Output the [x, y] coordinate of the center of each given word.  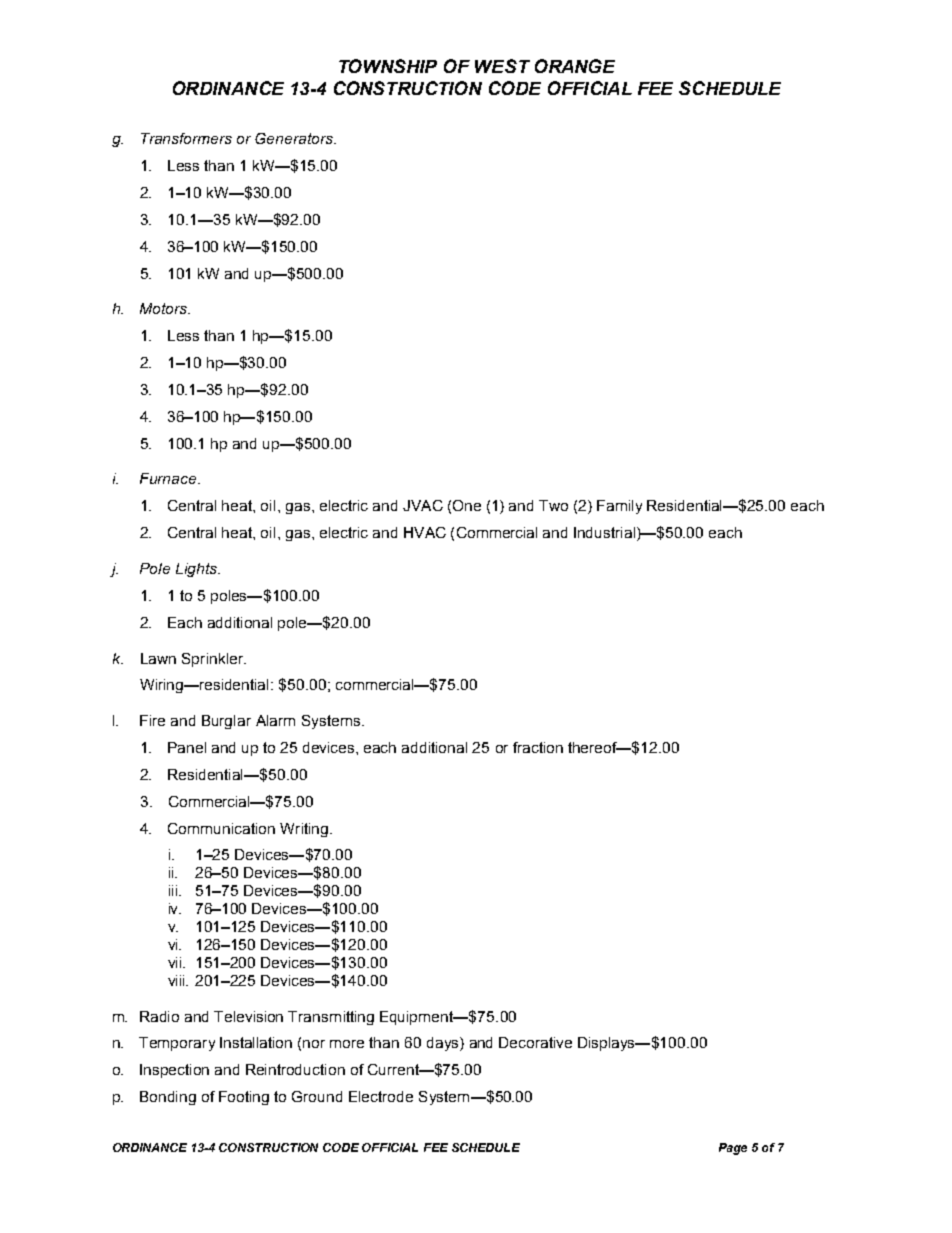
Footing [244, 1098]
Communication [221, 828]
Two [553, 505]
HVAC [425, 532]
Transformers [186, 138]
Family [619, 507]
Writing [304, 830]
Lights [197, 570]
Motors [165, 308]
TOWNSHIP [388, 66]
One [467, 505]
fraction [538, 747]
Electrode [381, 1096]
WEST [502, 66]
